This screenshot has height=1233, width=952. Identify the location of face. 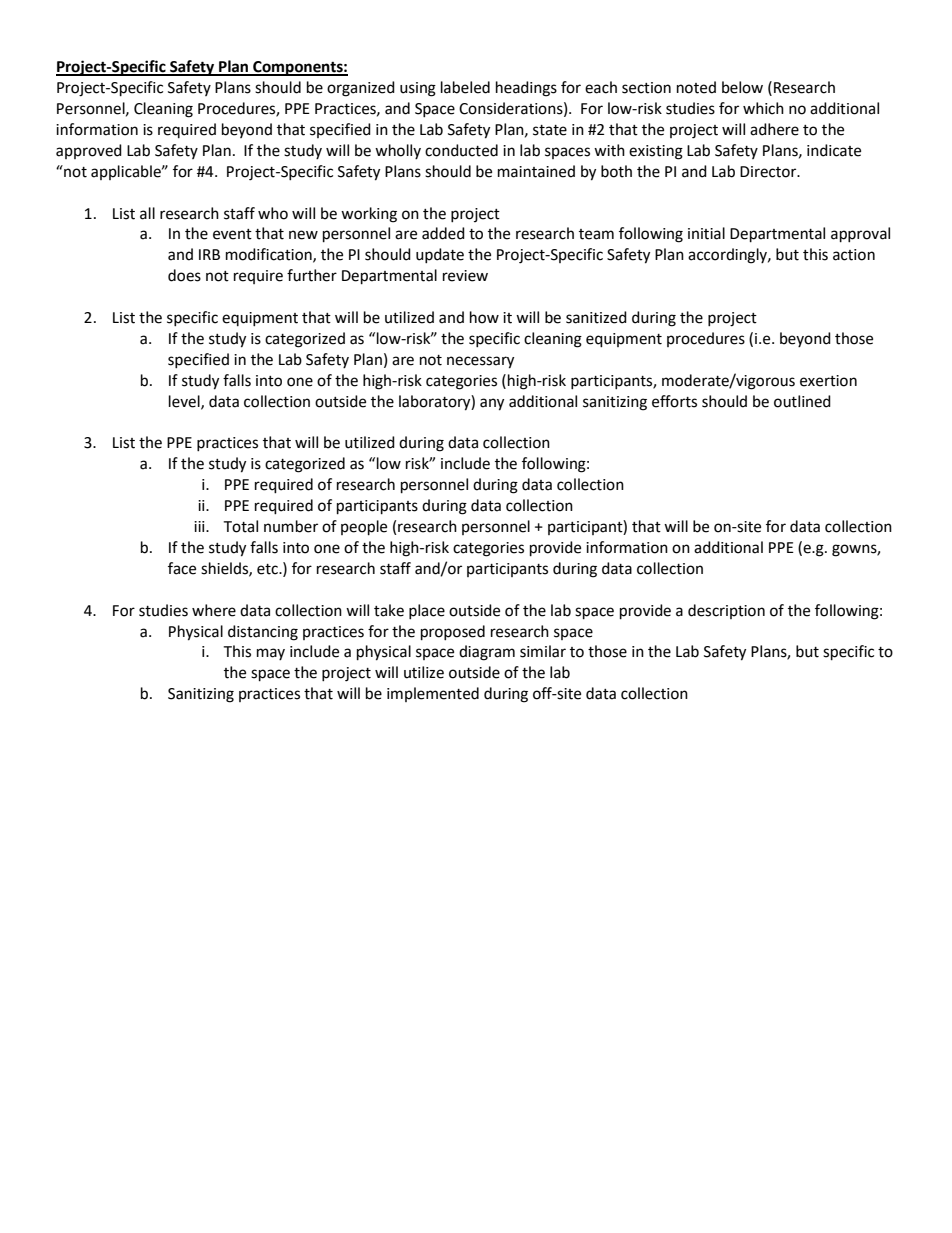
(182, 568).
